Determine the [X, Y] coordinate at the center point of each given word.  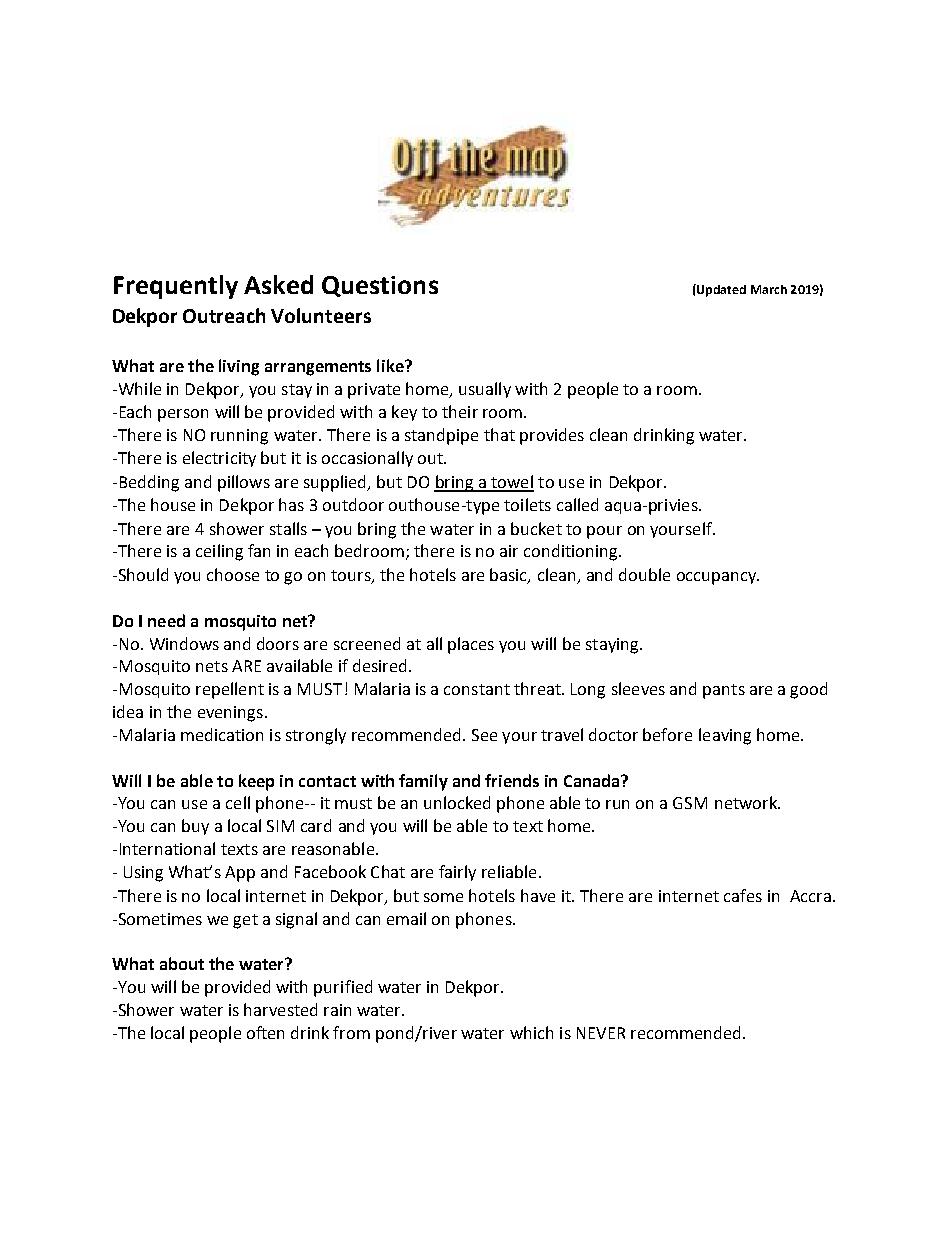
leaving [725, 736]
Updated [720, 290]
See [484, 735]
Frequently [176, 287]
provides [552, 436]
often [265, 1032]
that [499, 434]
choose [233, 574]
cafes [743, 895]
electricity [219, 459]
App [240, 874]
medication [222, 734]
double [644, 574]
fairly [457, 873]
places [471, 645]
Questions [380, 286]
